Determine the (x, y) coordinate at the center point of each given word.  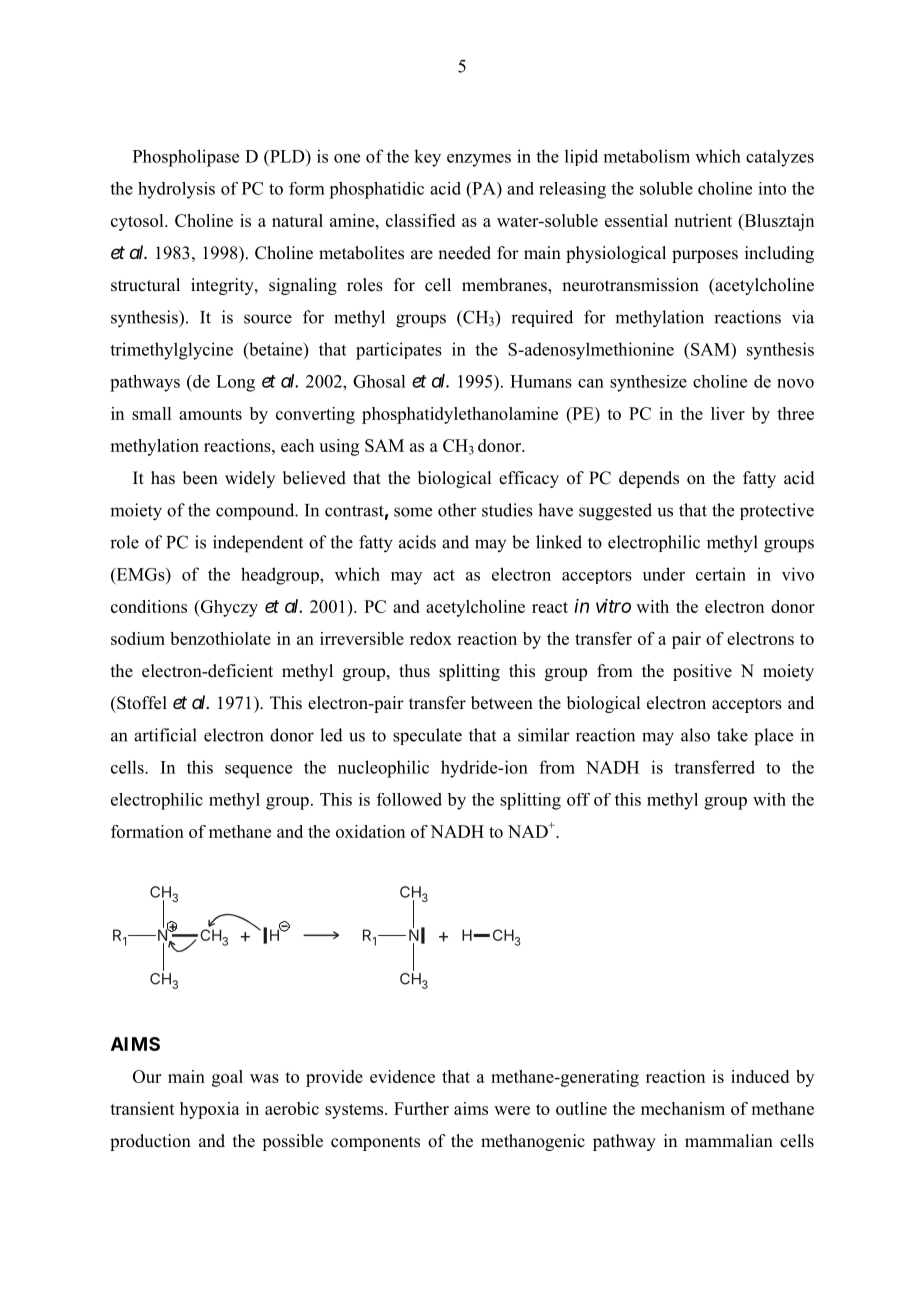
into (772, 188)
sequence (258, 771)
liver (728, 413)
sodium (138, 638)
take (732, 735)
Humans (541, 381)
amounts (210, 414)
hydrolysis (176, 190)
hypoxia (210, 1110)
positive (702, 672)
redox (431, 638)
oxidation (370, 831)
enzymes (479, 160)
